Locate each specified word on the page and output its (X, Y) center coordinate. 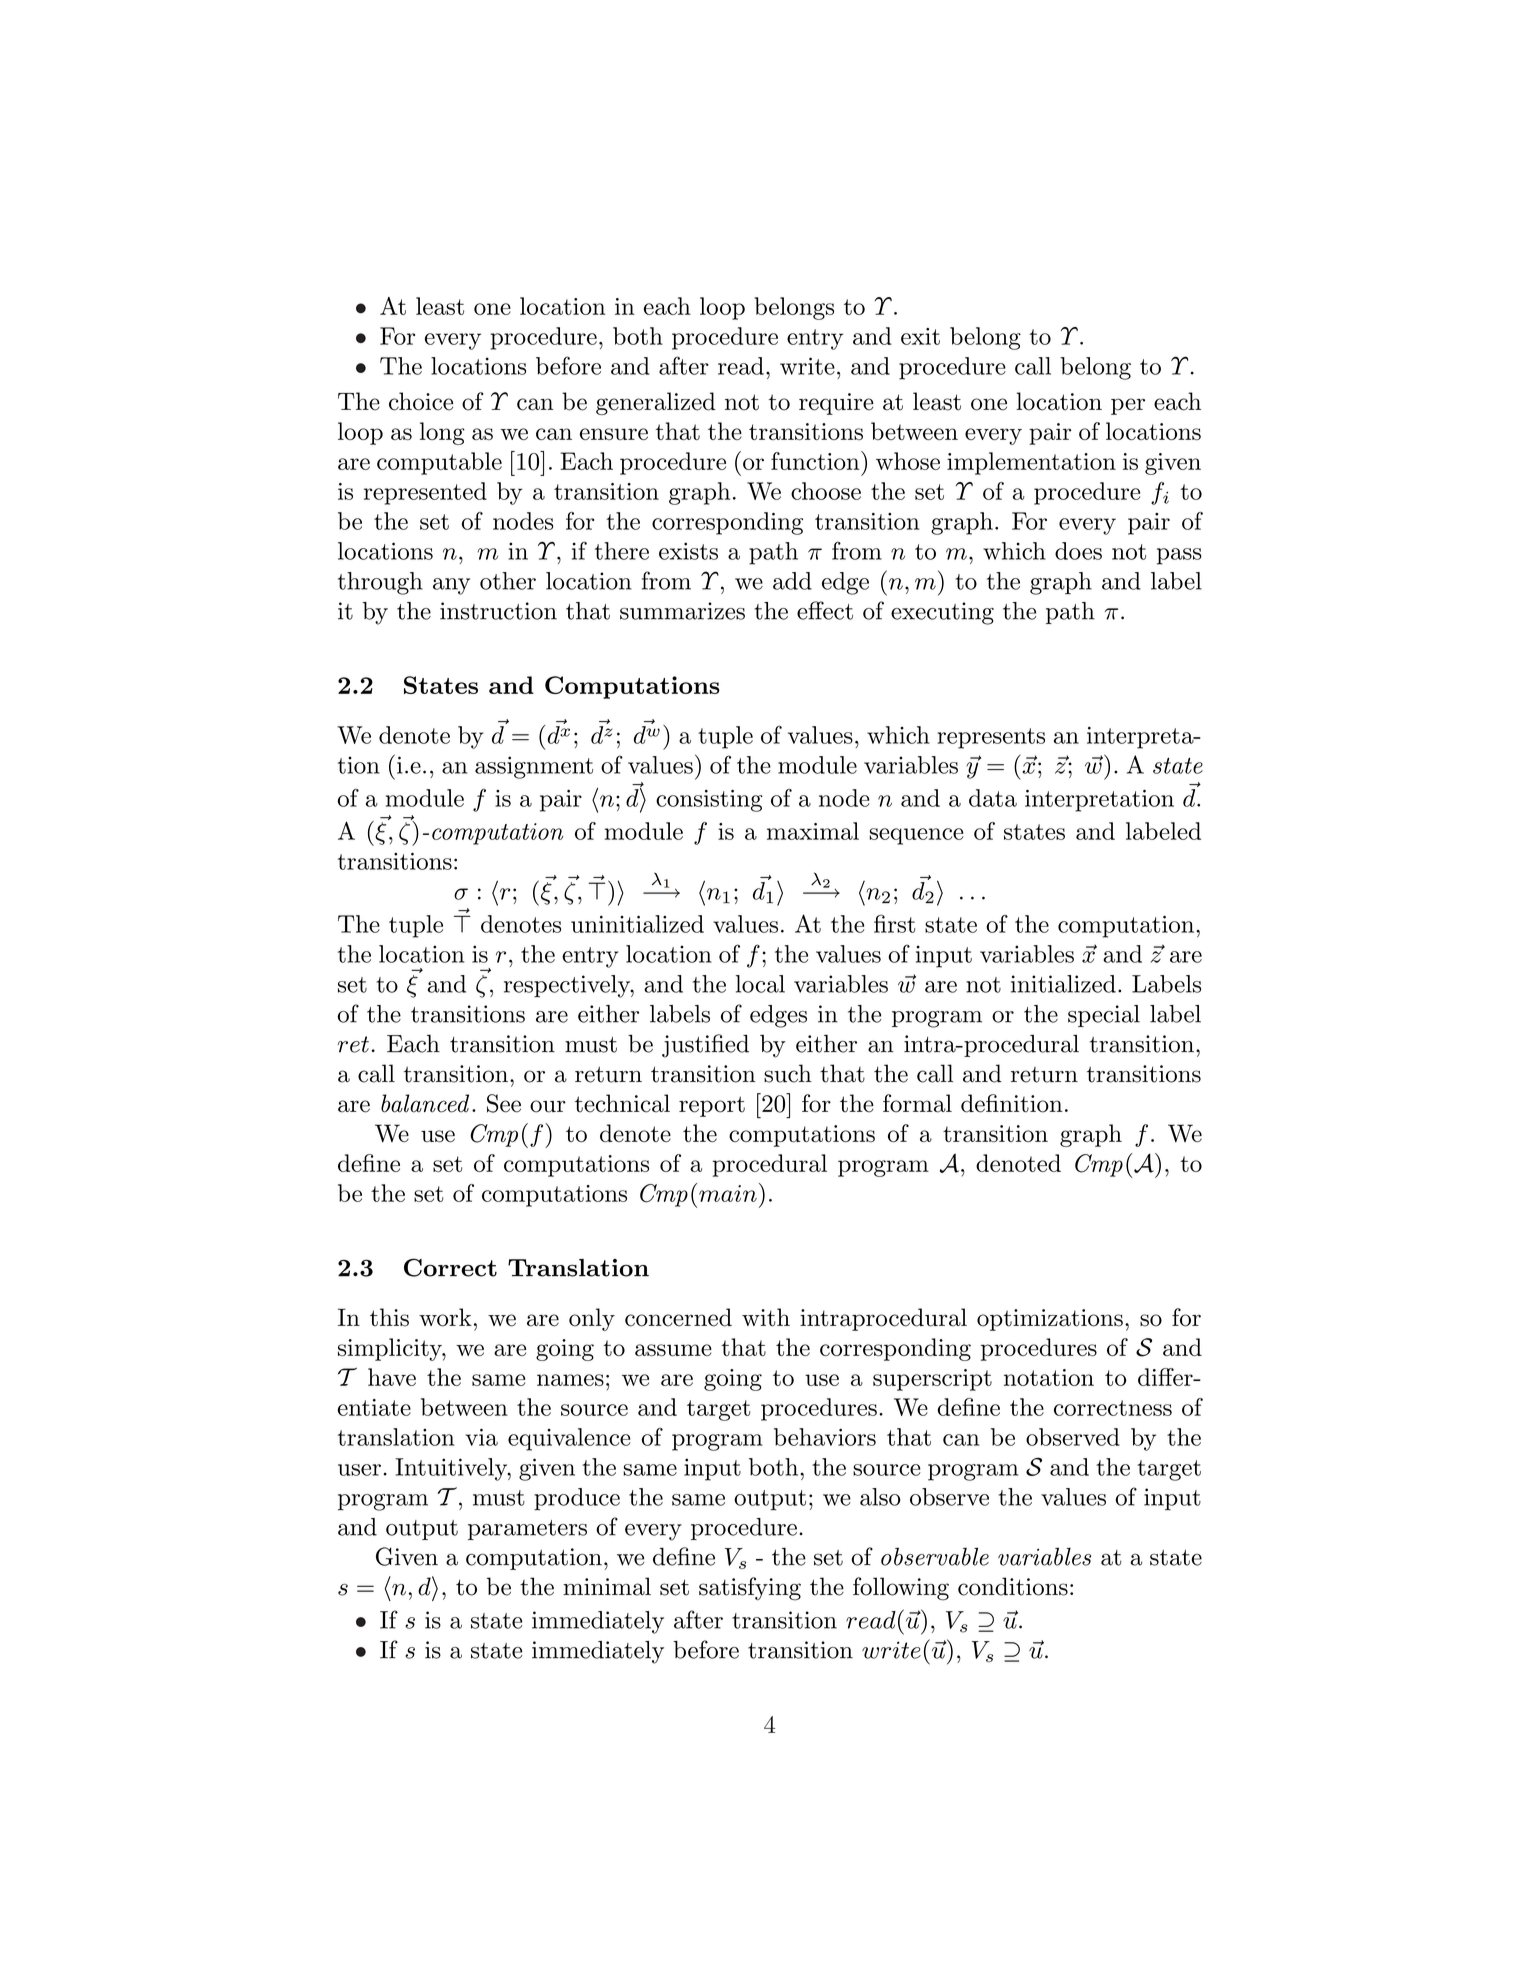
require (836, 404)
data (993, 798)
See (504, 1103)
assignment (534, 767)
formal (917, 1103)
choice (421, 401)
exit (920, 336)
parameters (527, 1530)
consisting (709, 801)
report (712, 1106)
